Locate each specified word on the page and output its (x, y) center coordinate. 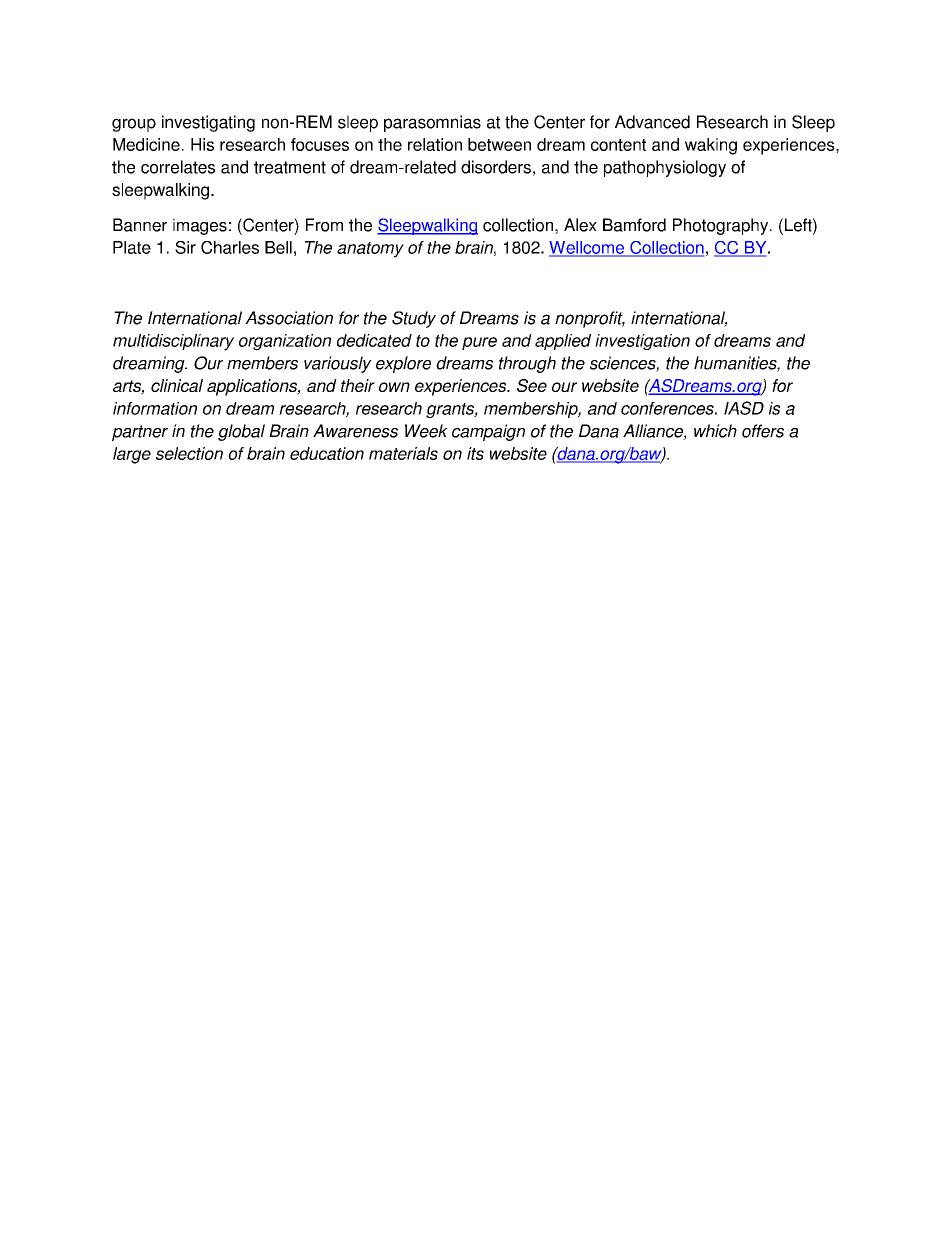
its (475, 453)
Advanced (652, 122)
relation (435, 144)
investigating (208, 123)
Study (414, 319)
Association (289, 318)
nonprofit (590, 319)
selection (189, 453)
